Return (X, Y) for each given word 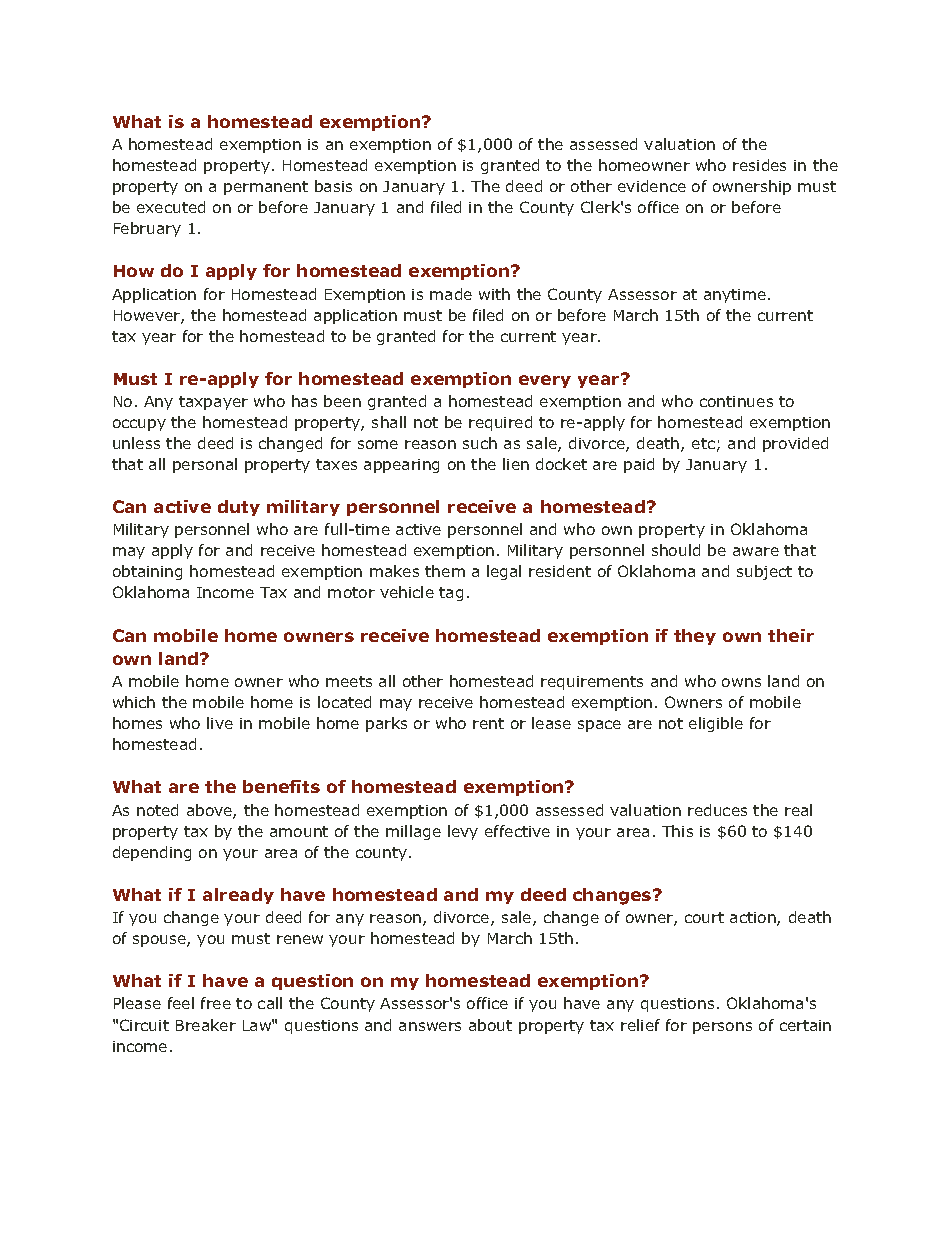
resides (759, 165)
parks (386, 724)
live (220, 723)
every (545, 381)
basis (333, 186)
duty (239, 508)
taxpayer (213, 403)
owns (741, 682)
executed (171, 207)
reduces (717, 810)
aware (756, 551)
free (216, 1003)
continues (736, 401)
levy (463, 832)
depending (152, 853)
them (445, 571)
